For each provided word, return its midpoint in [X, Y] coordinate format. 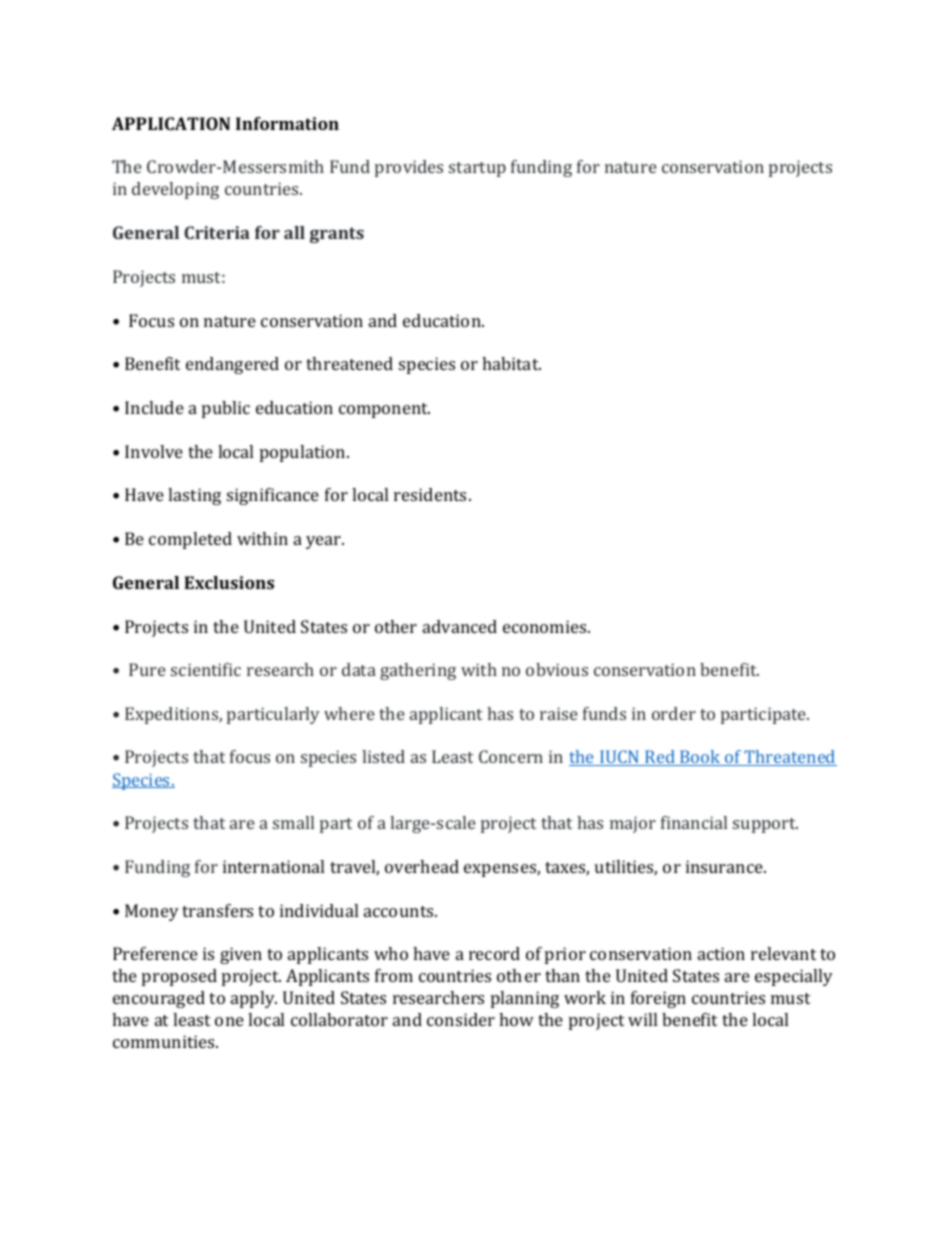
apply [254, 999]
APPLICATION [171, 123]
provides [409, 168]
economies [546, 626]
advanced [460, 626]
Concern [511, 756]
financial [694, 822]
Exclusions [229, 582]
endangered [232, 365]
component [384, 410]
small [293, 822]
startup [477, 169]
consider [461, 1019]
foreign [658, 999]
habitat [511, 363]
